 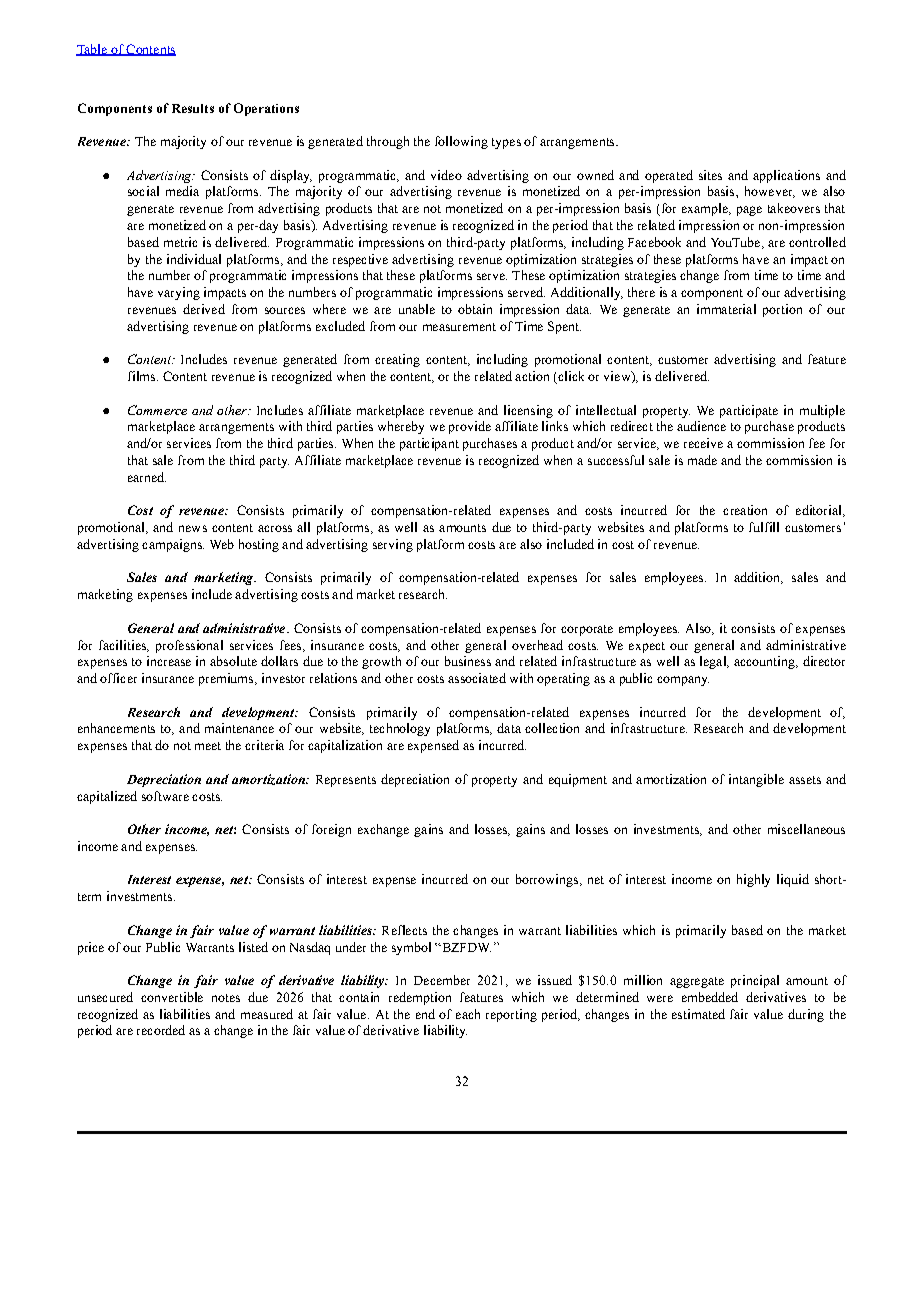 What do you see at coordinates (393, 545) in the page?
I see `serving` at bounding box center [393, 545].
